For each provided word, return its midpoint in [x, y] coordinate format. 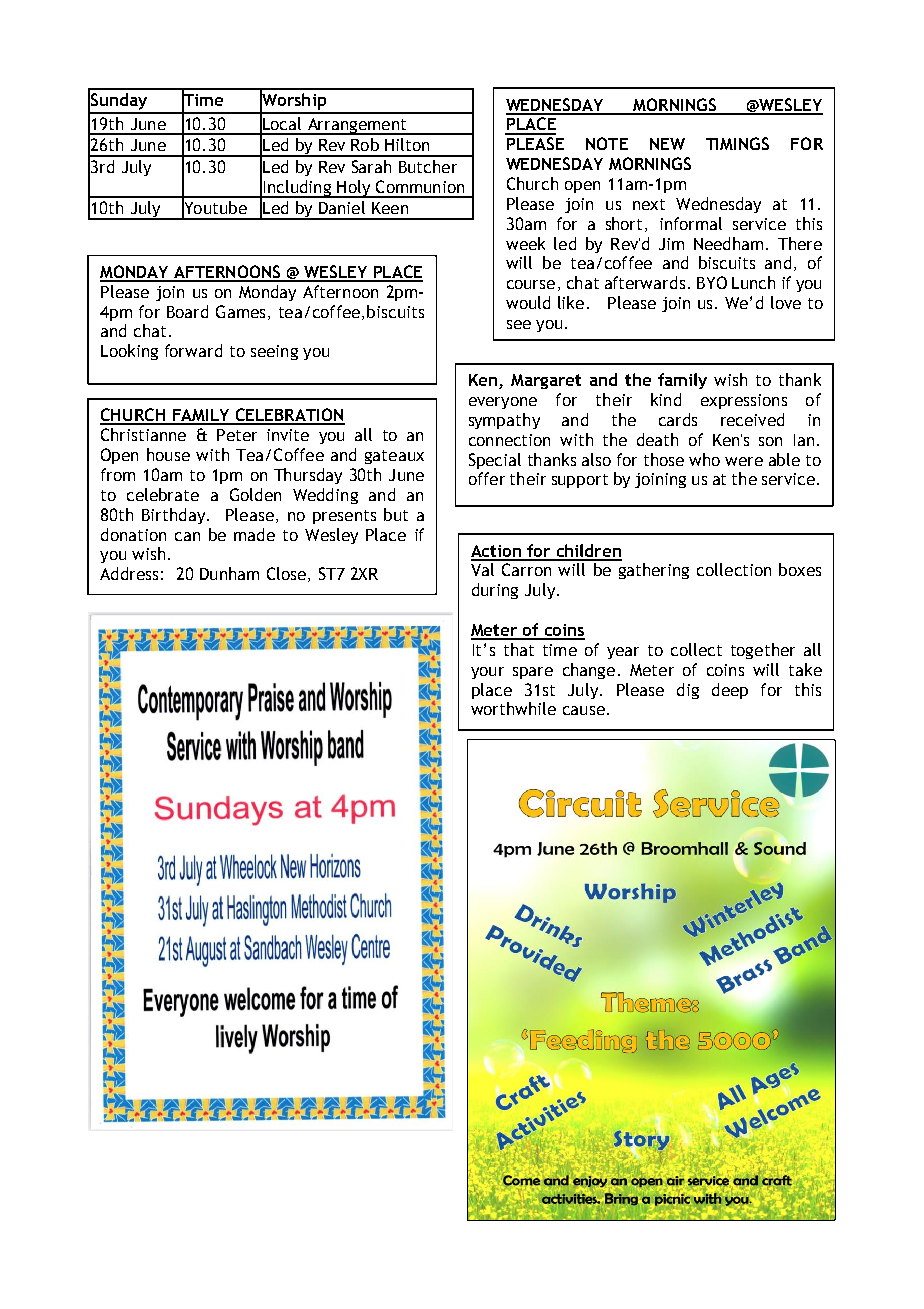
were [744, 461]
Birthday [173, 516]
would [528, 302]
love [786, 302]
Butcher [428, 166]
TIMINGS [737, 143]
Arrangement [357, 126]
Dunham [229, 573]
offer [487, 478]
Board [187, 311]
